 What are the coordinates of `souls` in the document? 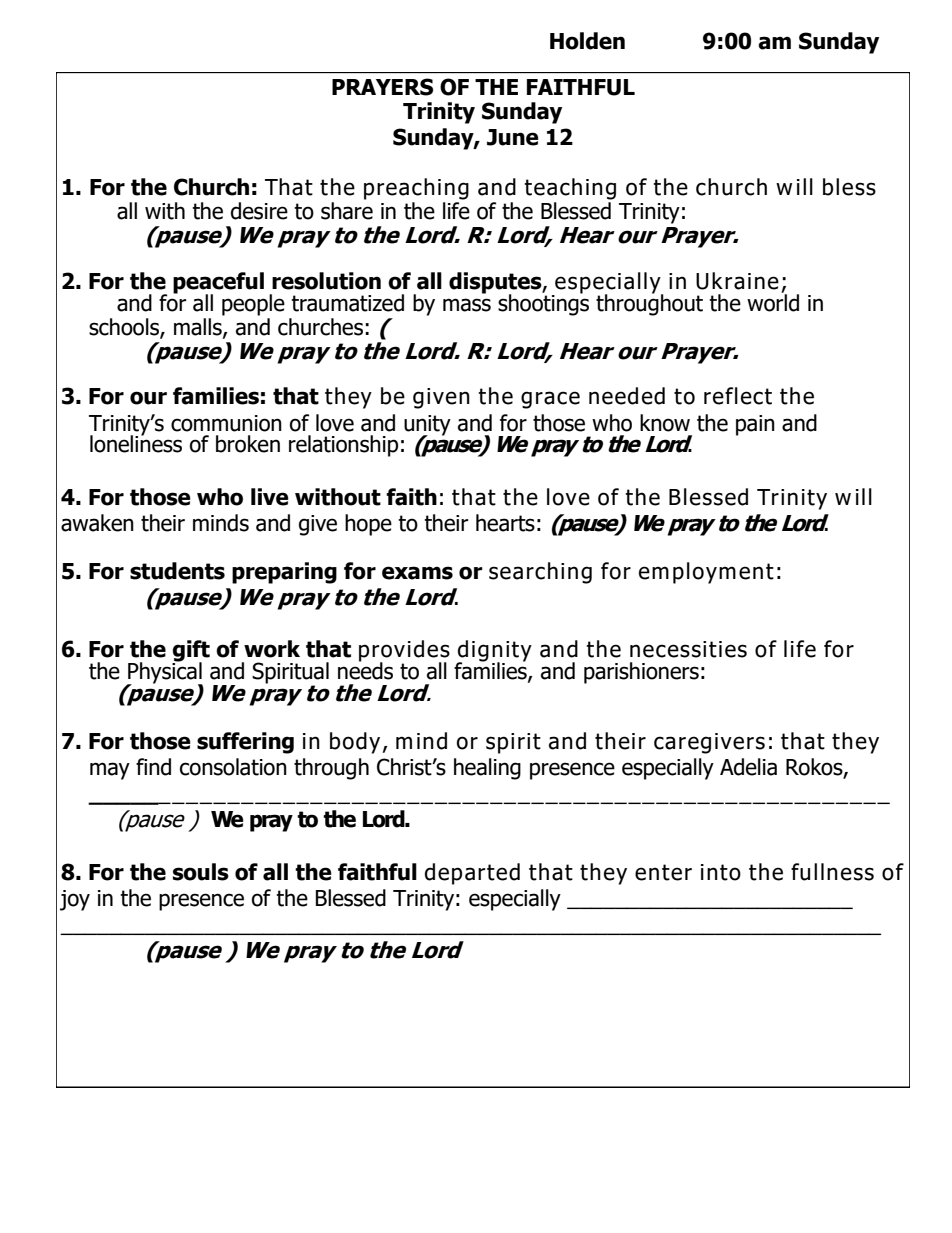 It's located at (201, 872).
